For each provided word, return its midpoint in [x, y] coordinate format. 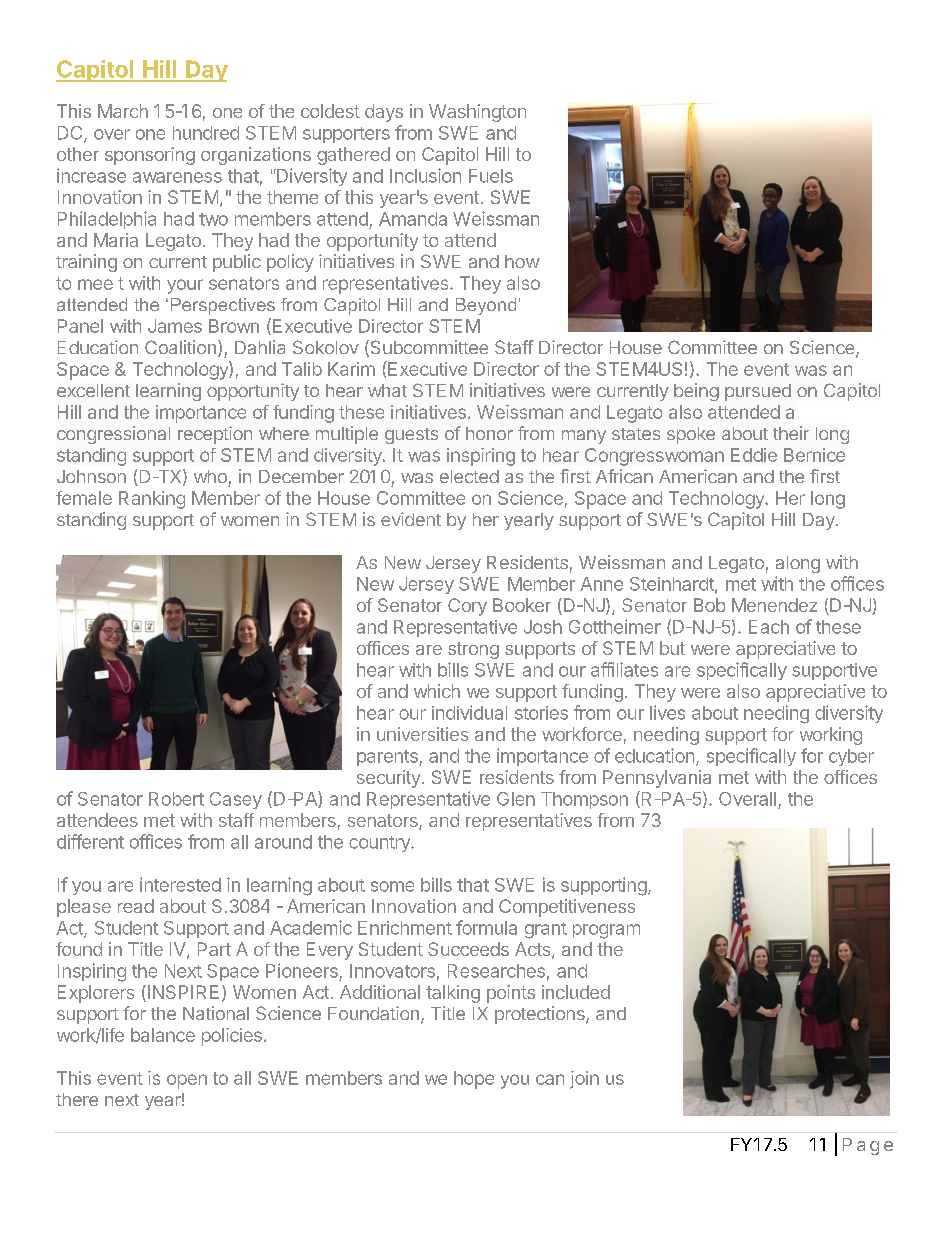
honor [489, 433]
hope [474, 1080]
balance [163, 1035]
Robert [176, 799]
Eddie [754, 455]
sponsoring [150, 156]
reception [215, 435]
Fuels [491, 176]
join [584, 1080]
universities [422, 734]
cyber [851, 757]
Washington [477, 113]
